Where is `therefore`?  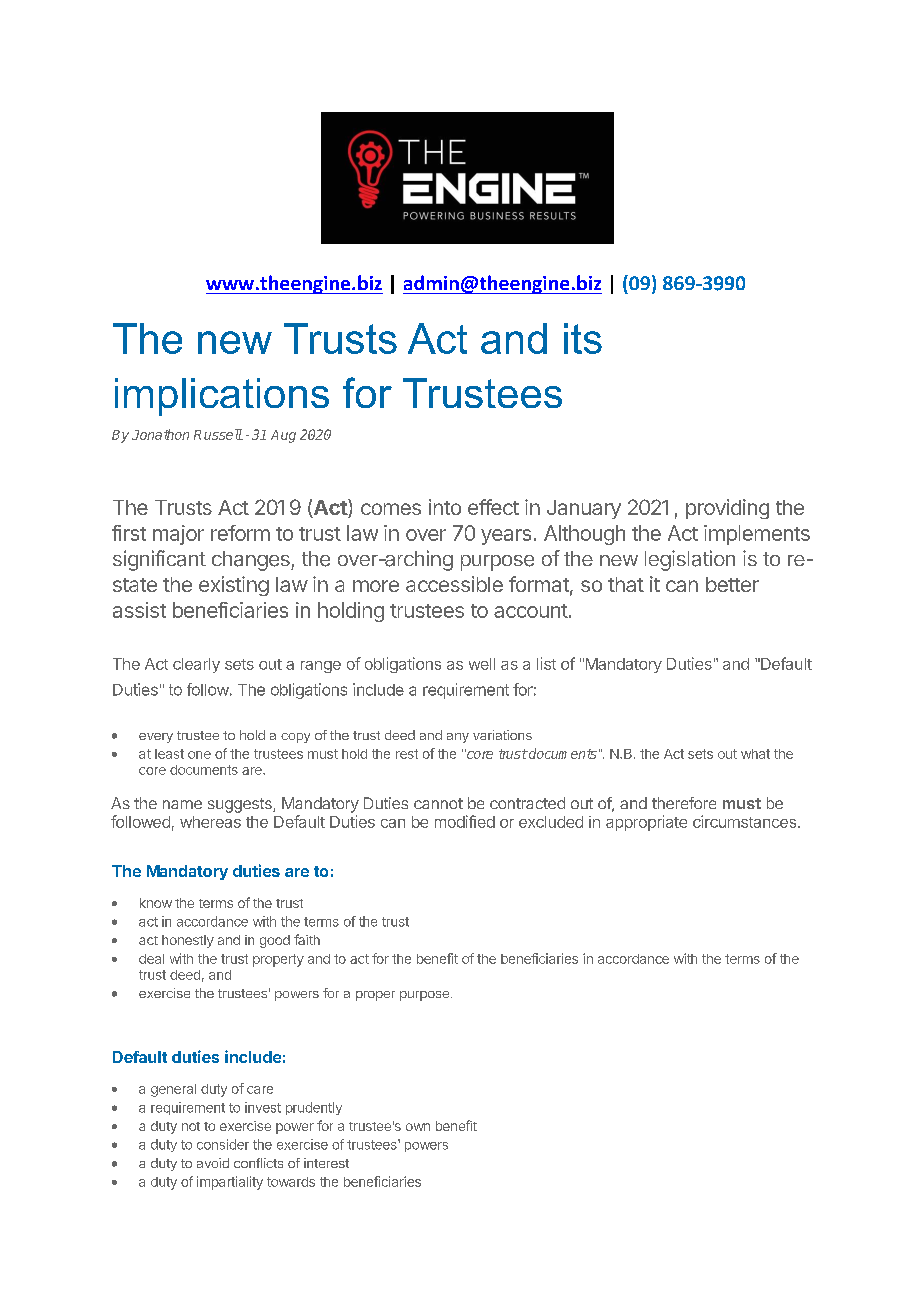
therefore is located at coordinates (684, 803).
